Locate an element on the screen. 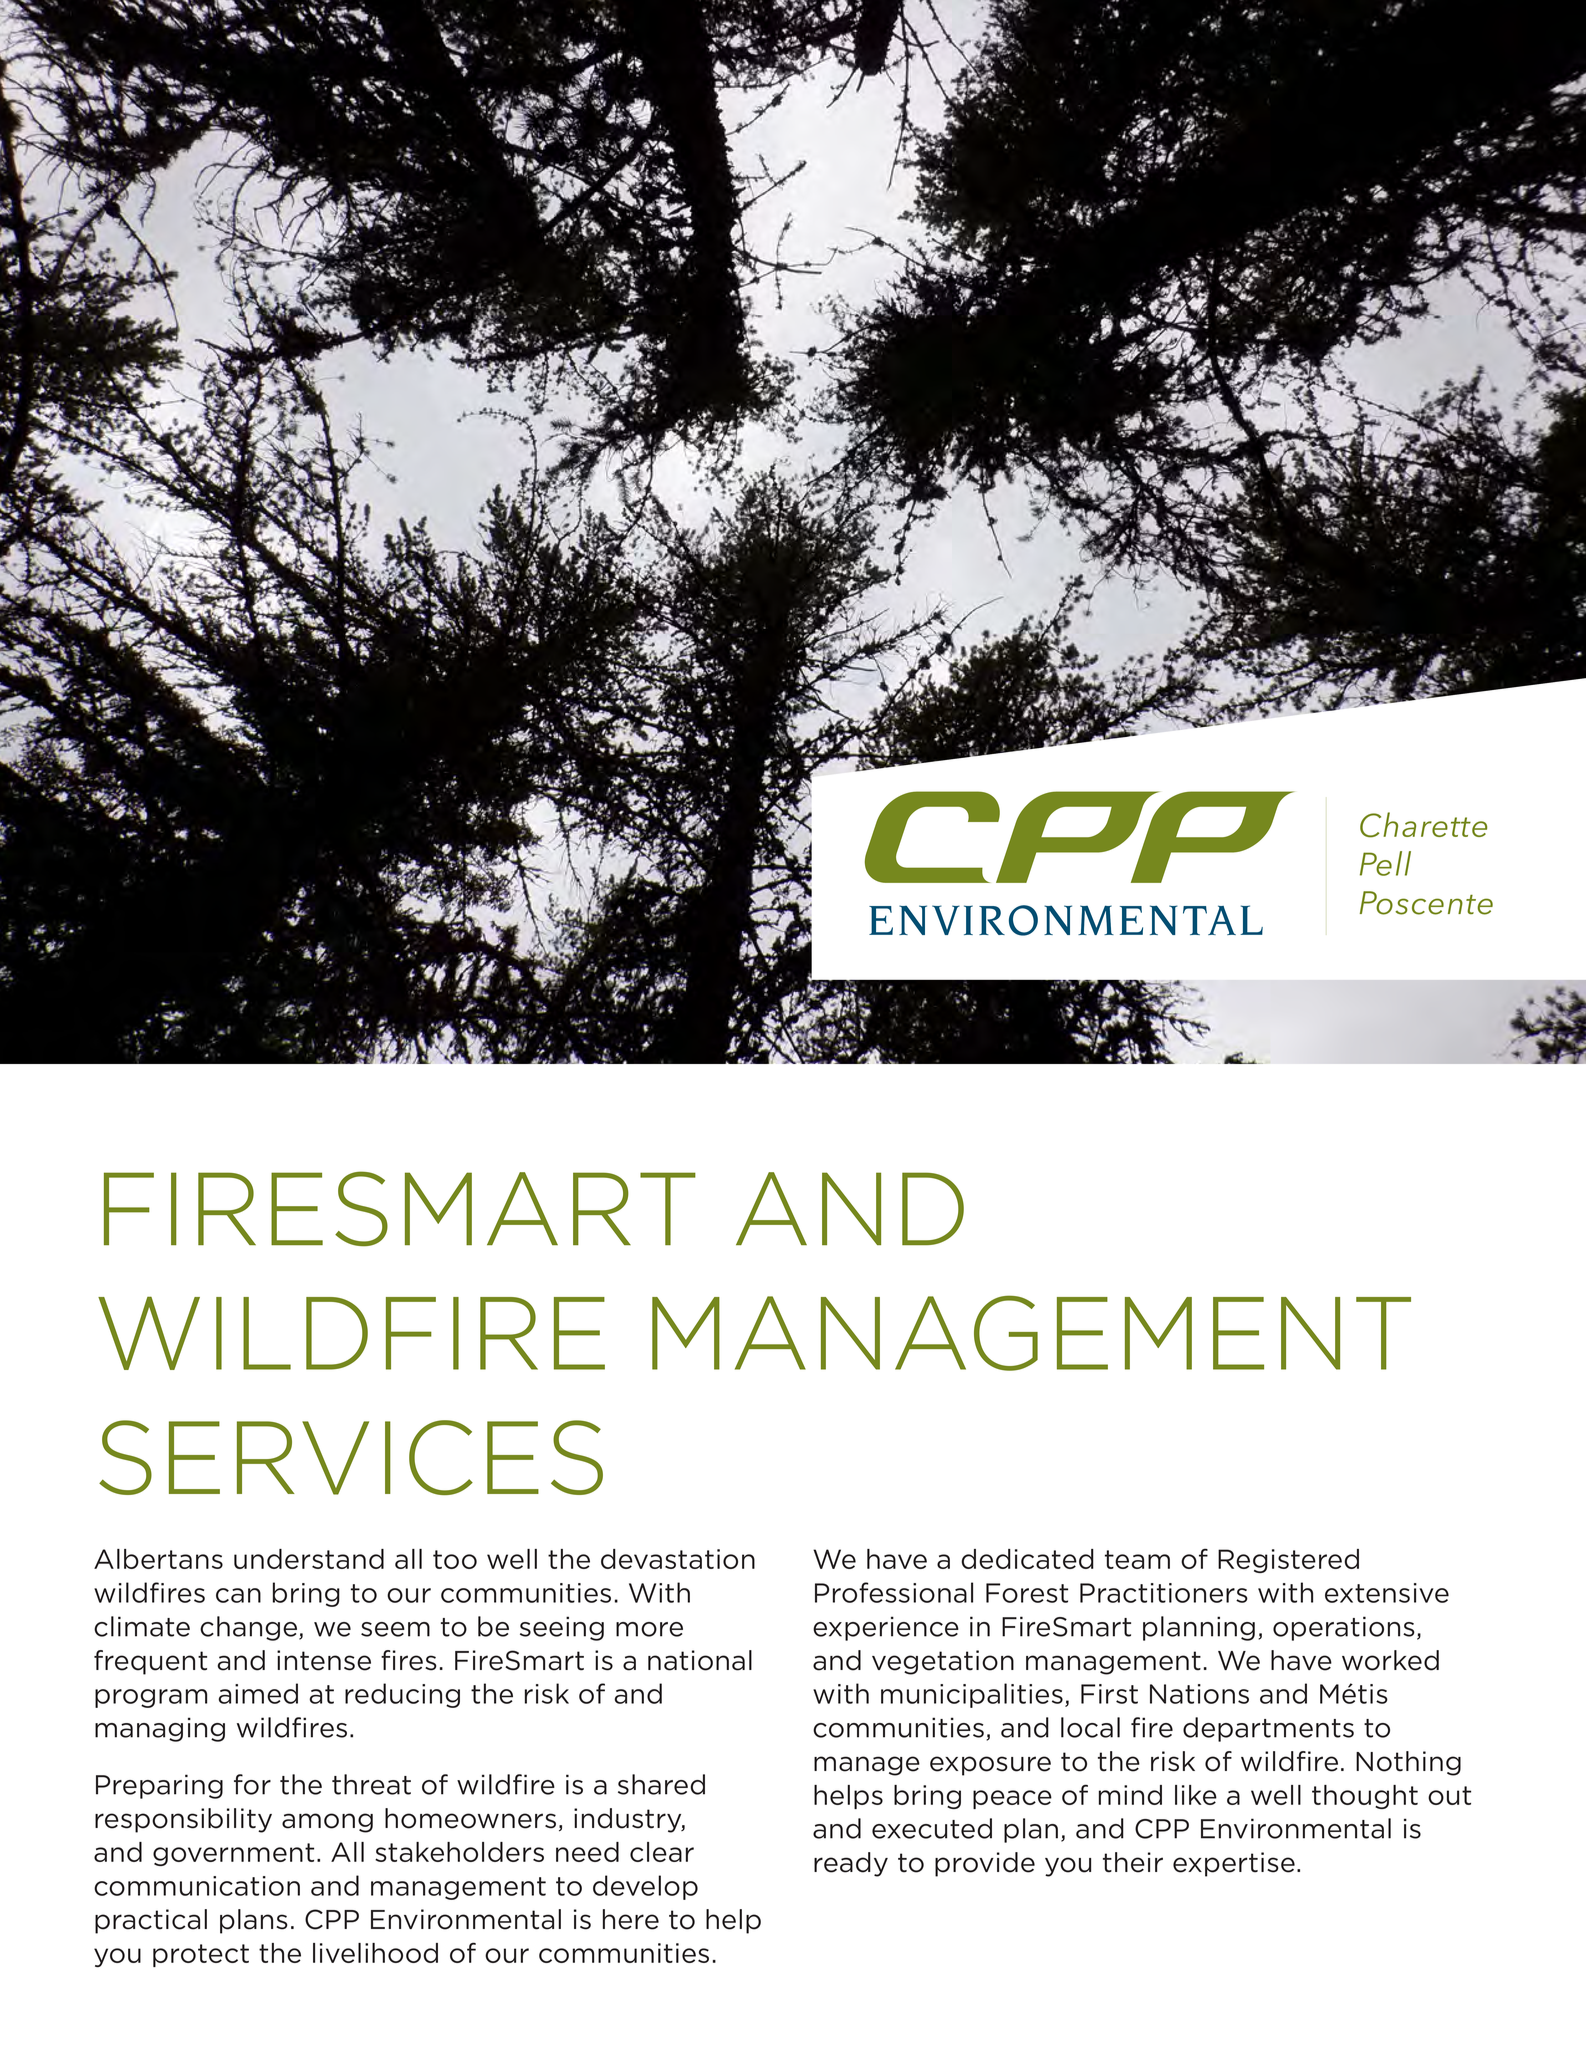 The width and height of the screenshot is (1586, 2053). municipalities is located at coordinates (972, 1695).
